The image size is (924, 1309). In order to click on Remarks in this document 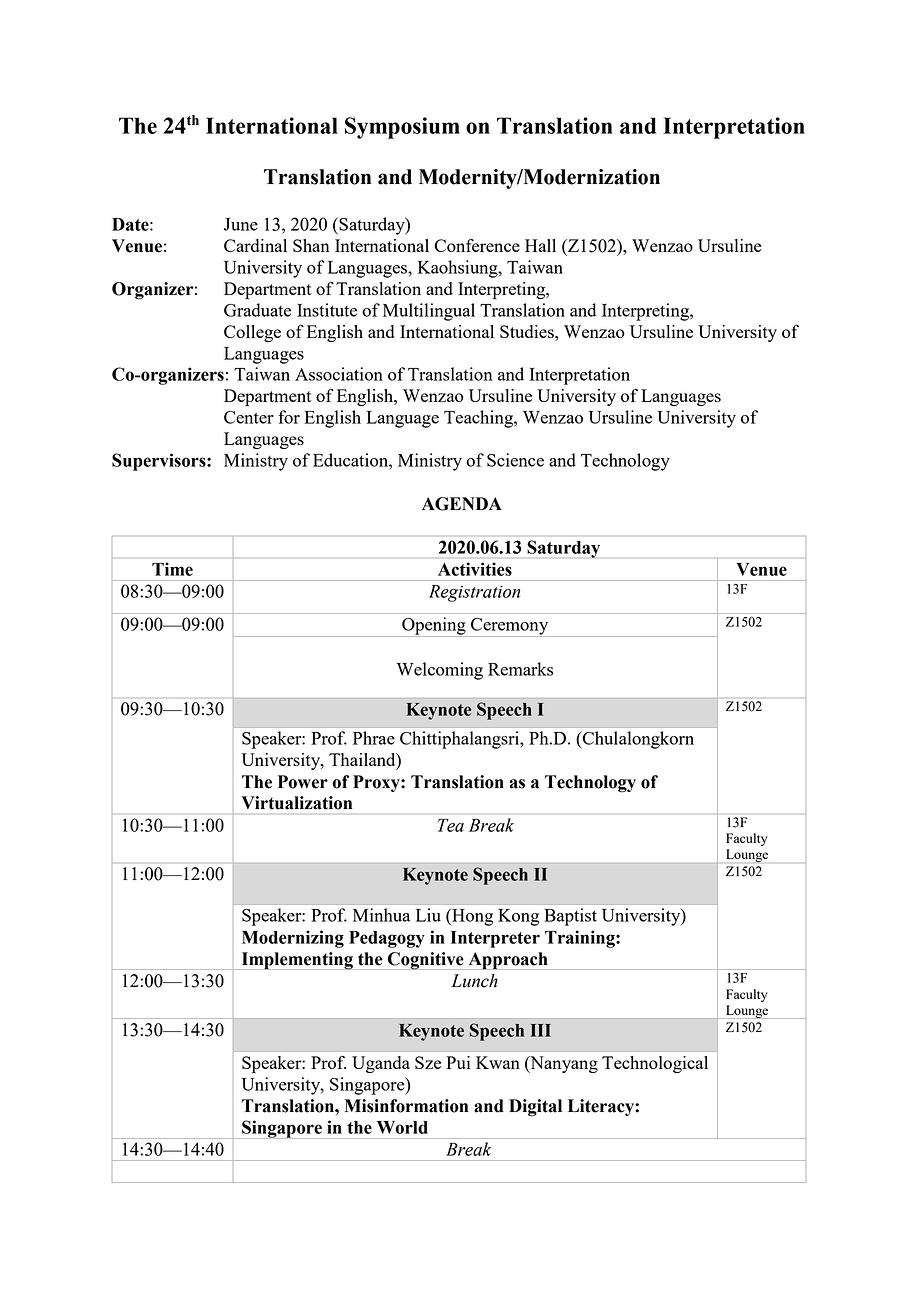, I will do `click(520, 669)`.
